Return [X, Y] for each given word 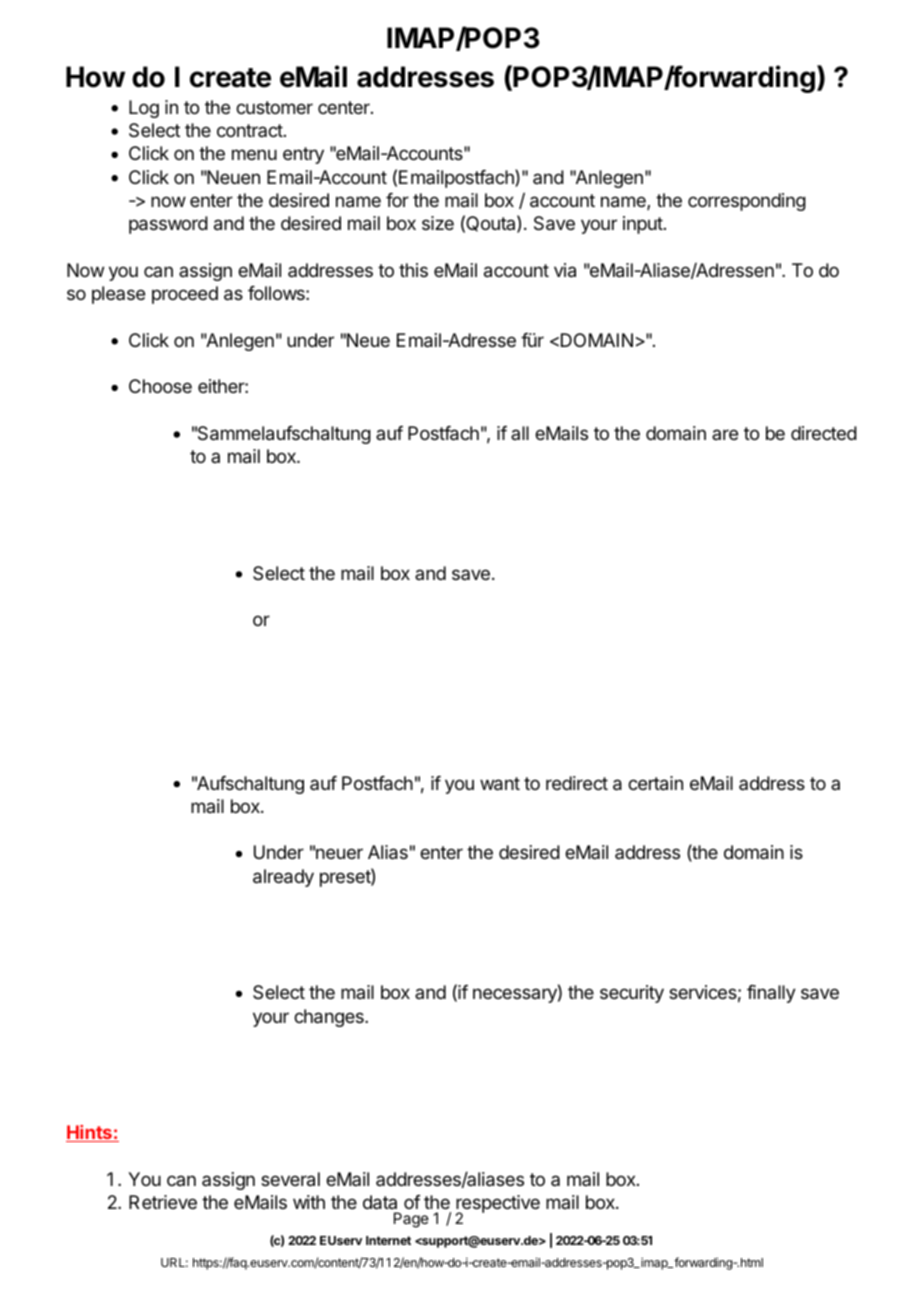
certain [655, 783]
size [438, 223]
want [500, 784]
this [413, 270]
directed [824, 433]
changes [330, 1018]
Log [144, 109]
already [283, 878]
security [632, 994]
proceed [185, 295]
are [725, 434]
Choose [160, 386]
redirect [577, 783]
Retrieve [163, 1202]
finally [771, 994]
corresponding [747, 202]
